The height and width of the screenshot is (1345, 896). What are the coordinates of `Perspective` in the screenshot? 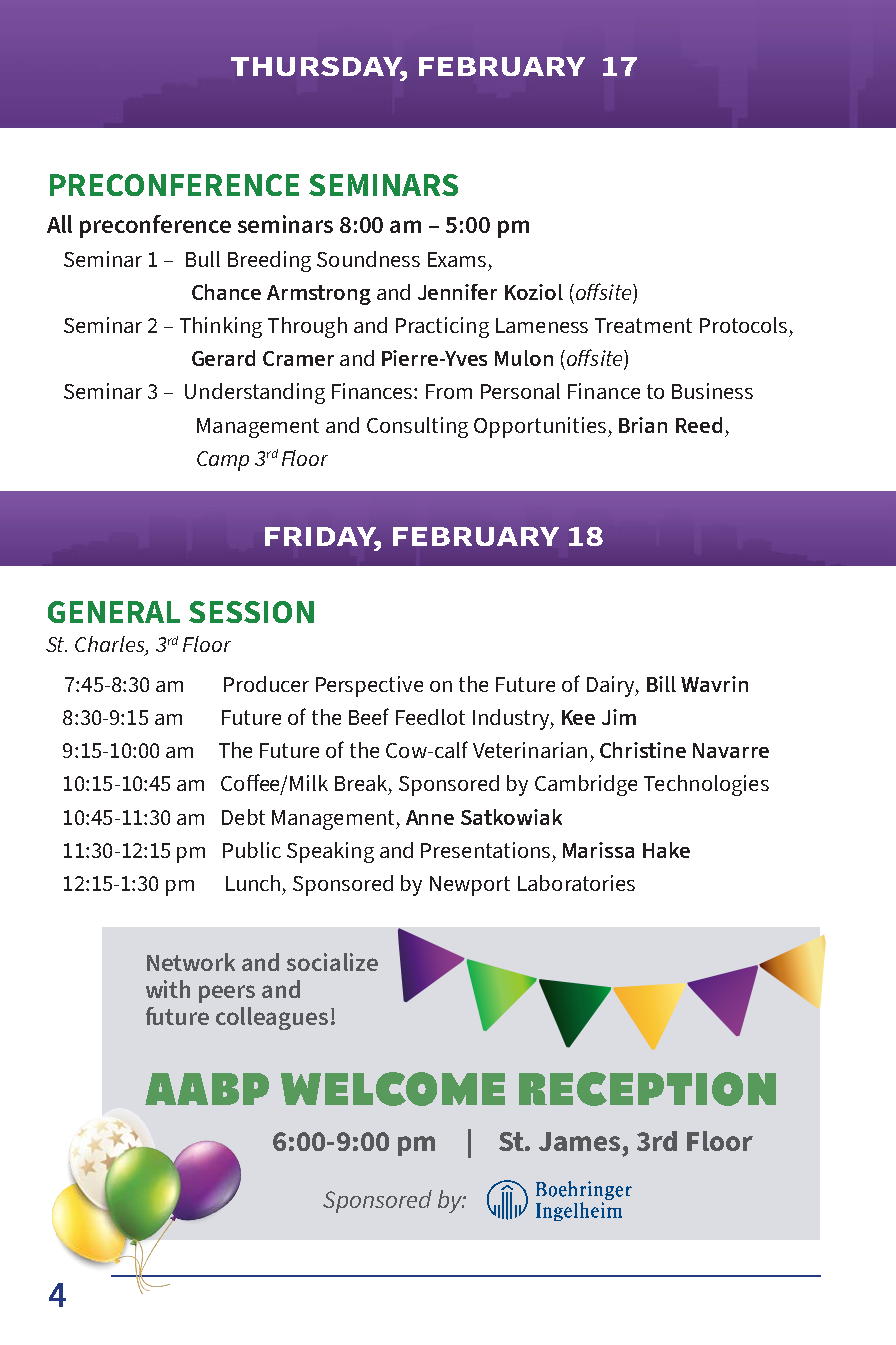 It's located at (369, 686).
